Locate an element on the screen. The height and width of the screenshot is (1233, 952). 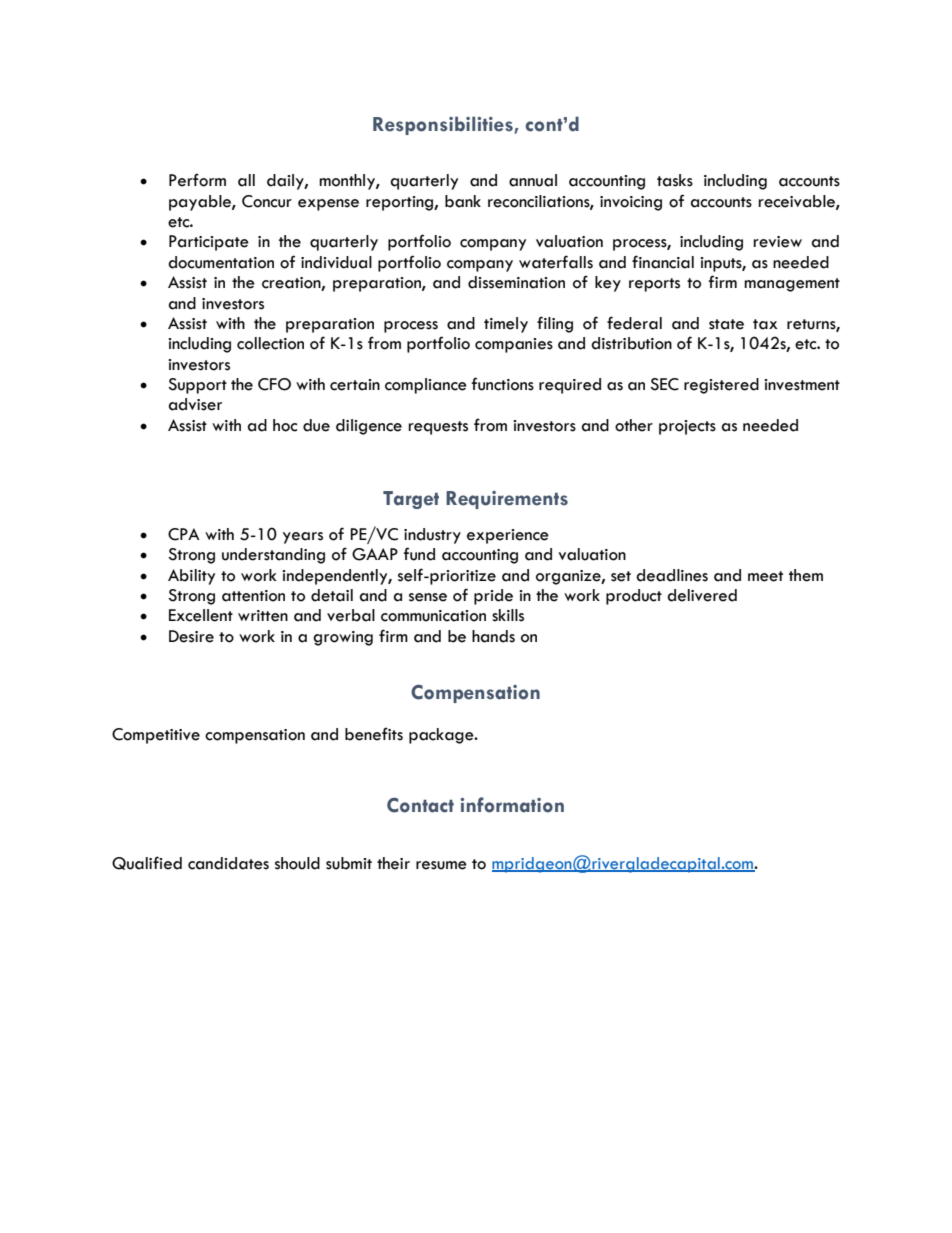
tasks is located at coordinates (675, 180).
